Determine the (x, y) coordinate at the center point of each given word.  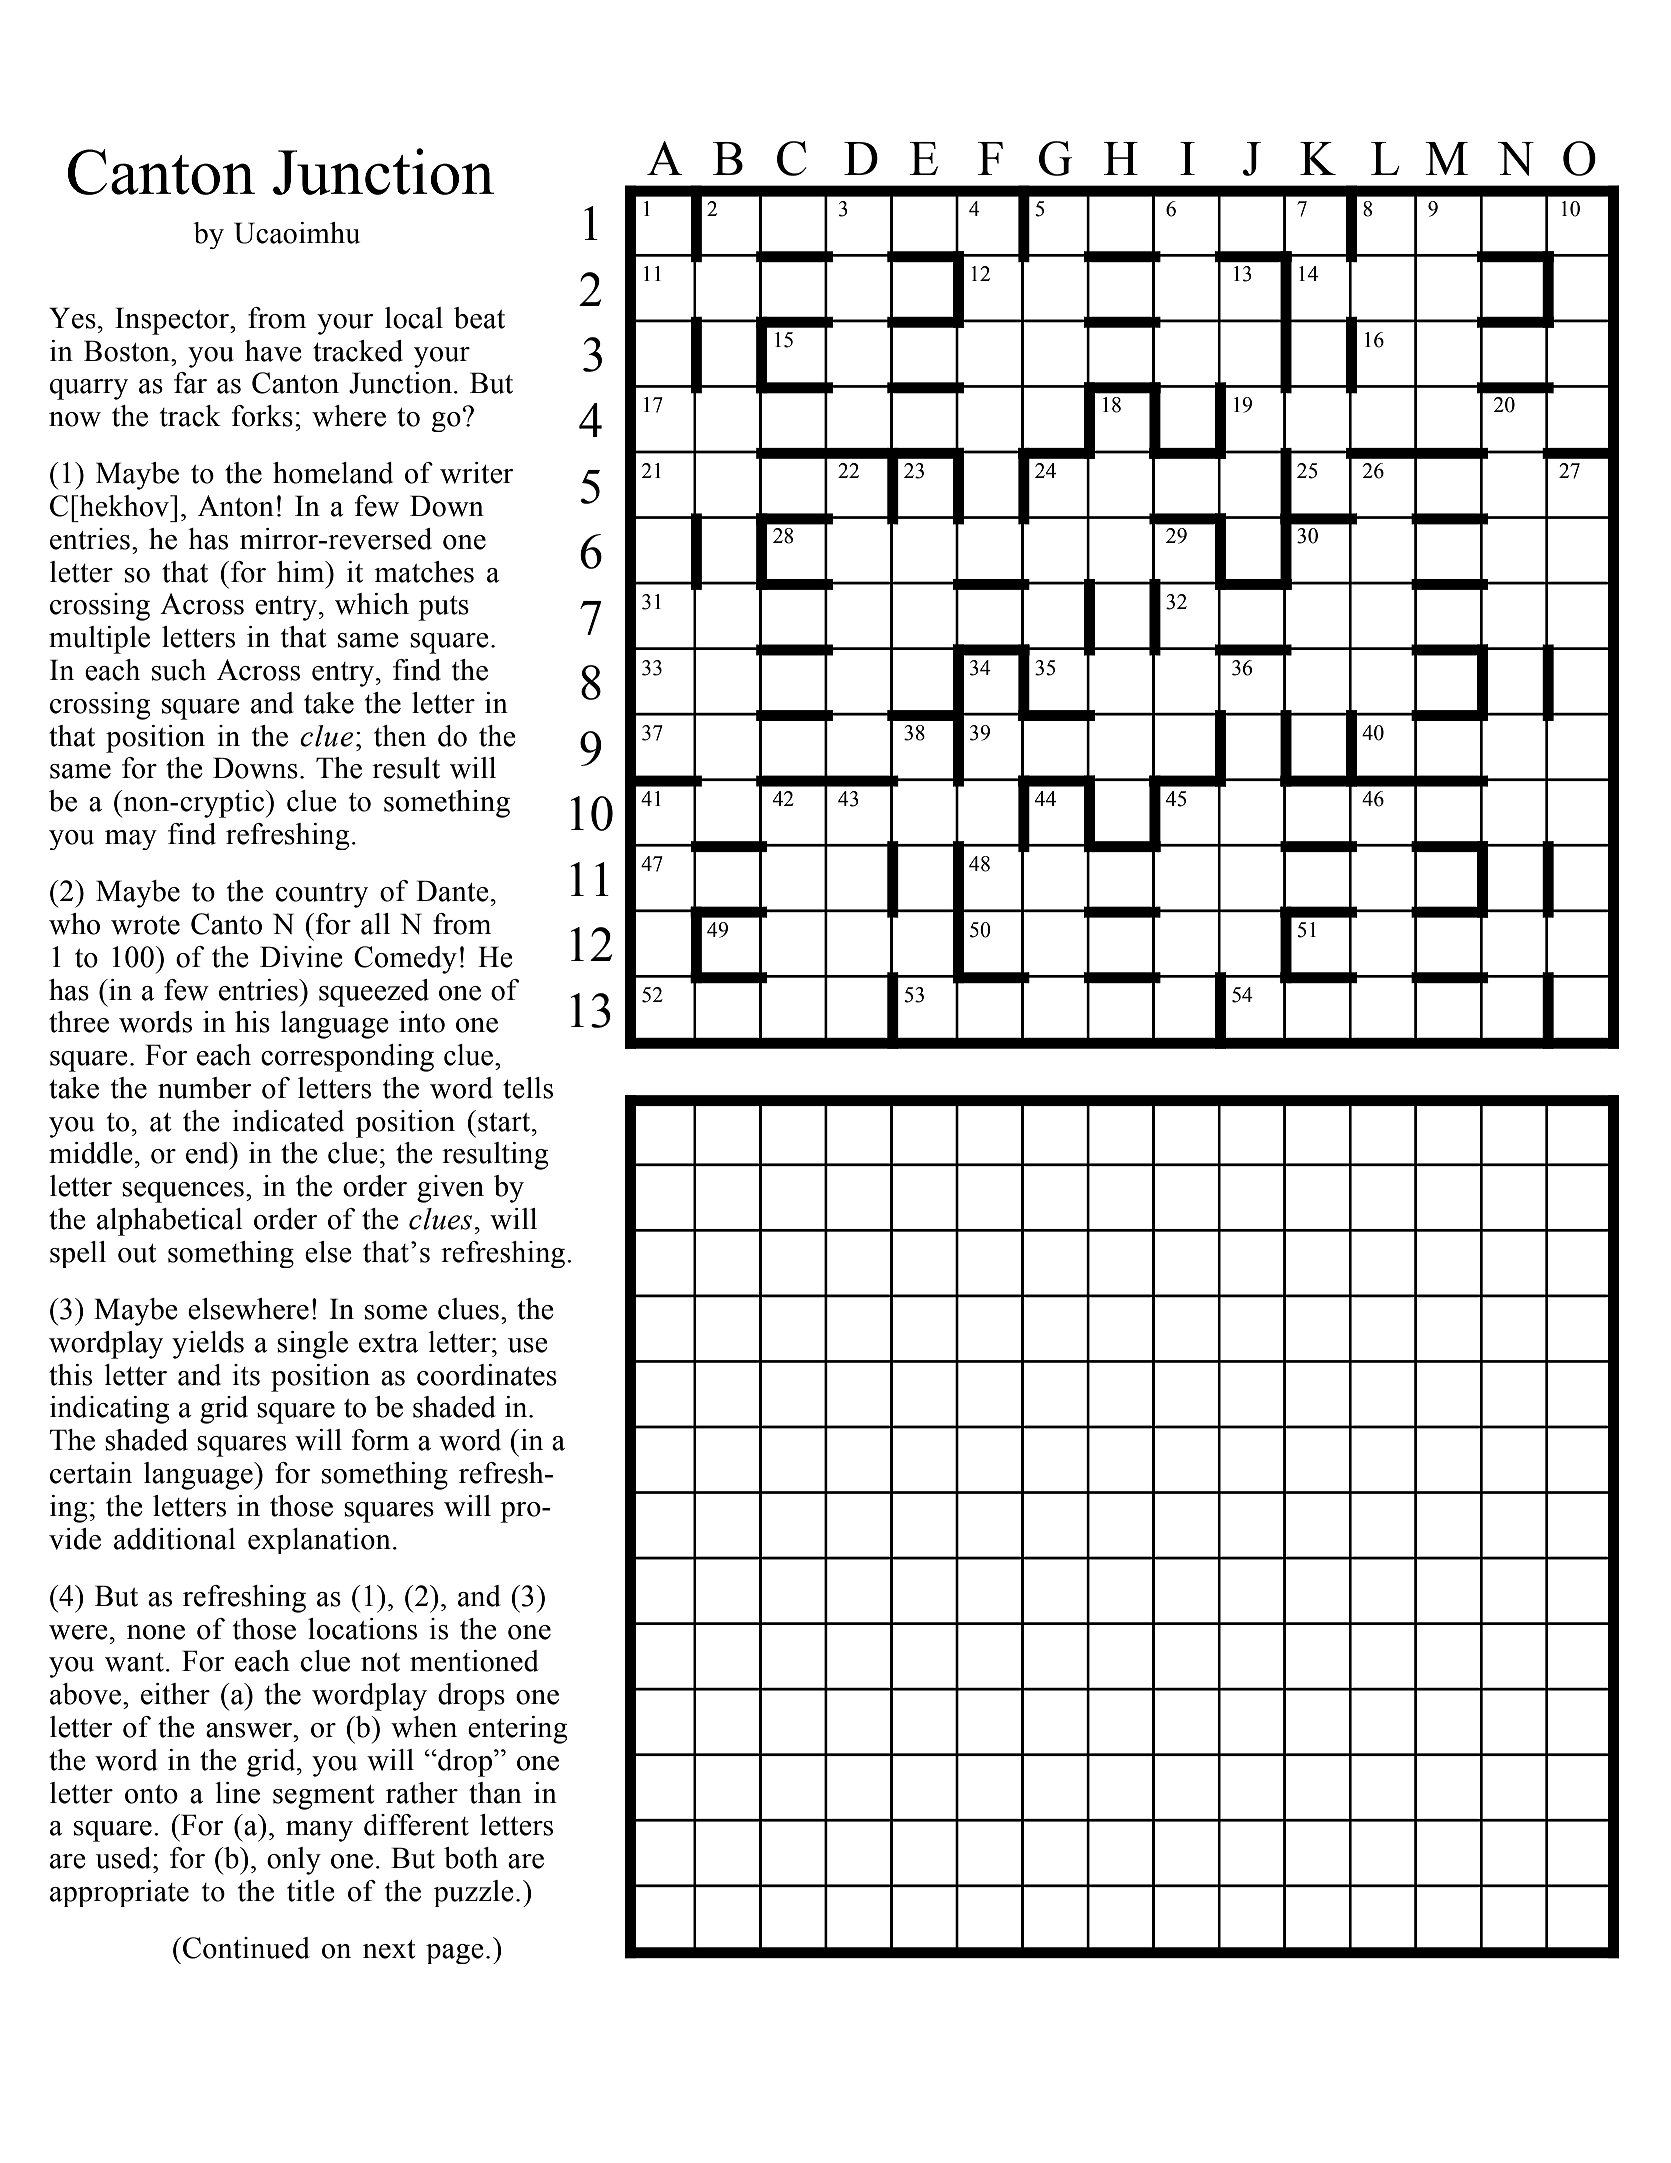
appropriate (119, 1893)
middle (91, 1153)
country (322, 895)
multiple (99, 640)
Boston (128, 351)
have (273, 351)
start (505, 1122)
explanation (319, 1541)
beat (479, 318)
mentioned (474, 1661)
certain (91, 1473)
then (400, 736)
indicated (288, 1121)
